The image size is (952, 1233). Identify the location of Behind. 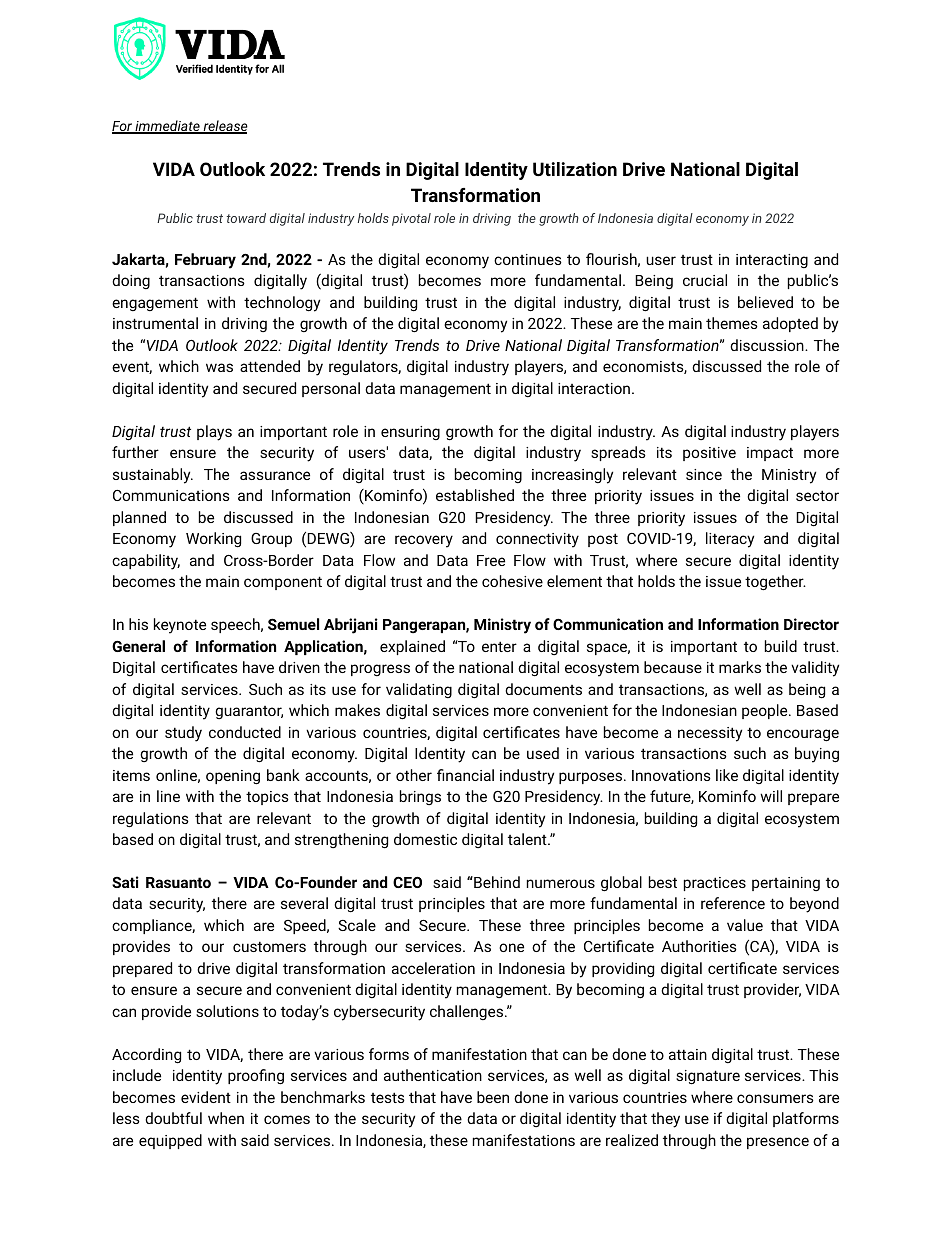
(496, 882).
